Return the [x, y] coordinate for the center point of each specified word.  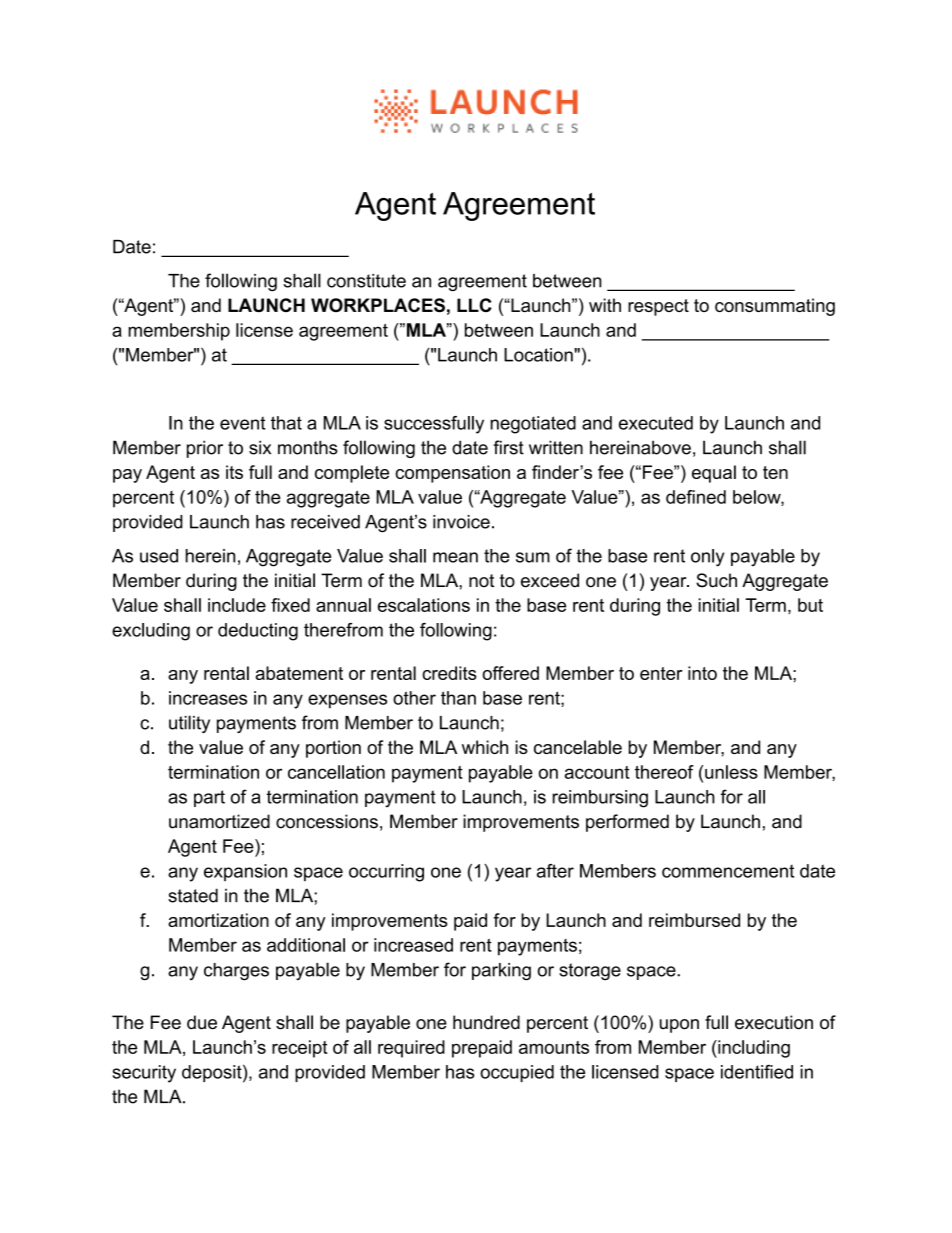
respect [658, 307]
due [202, 1022]
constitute [366, 281]
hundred [486, 1022]
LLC [474, 305]
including [753, 1049]
